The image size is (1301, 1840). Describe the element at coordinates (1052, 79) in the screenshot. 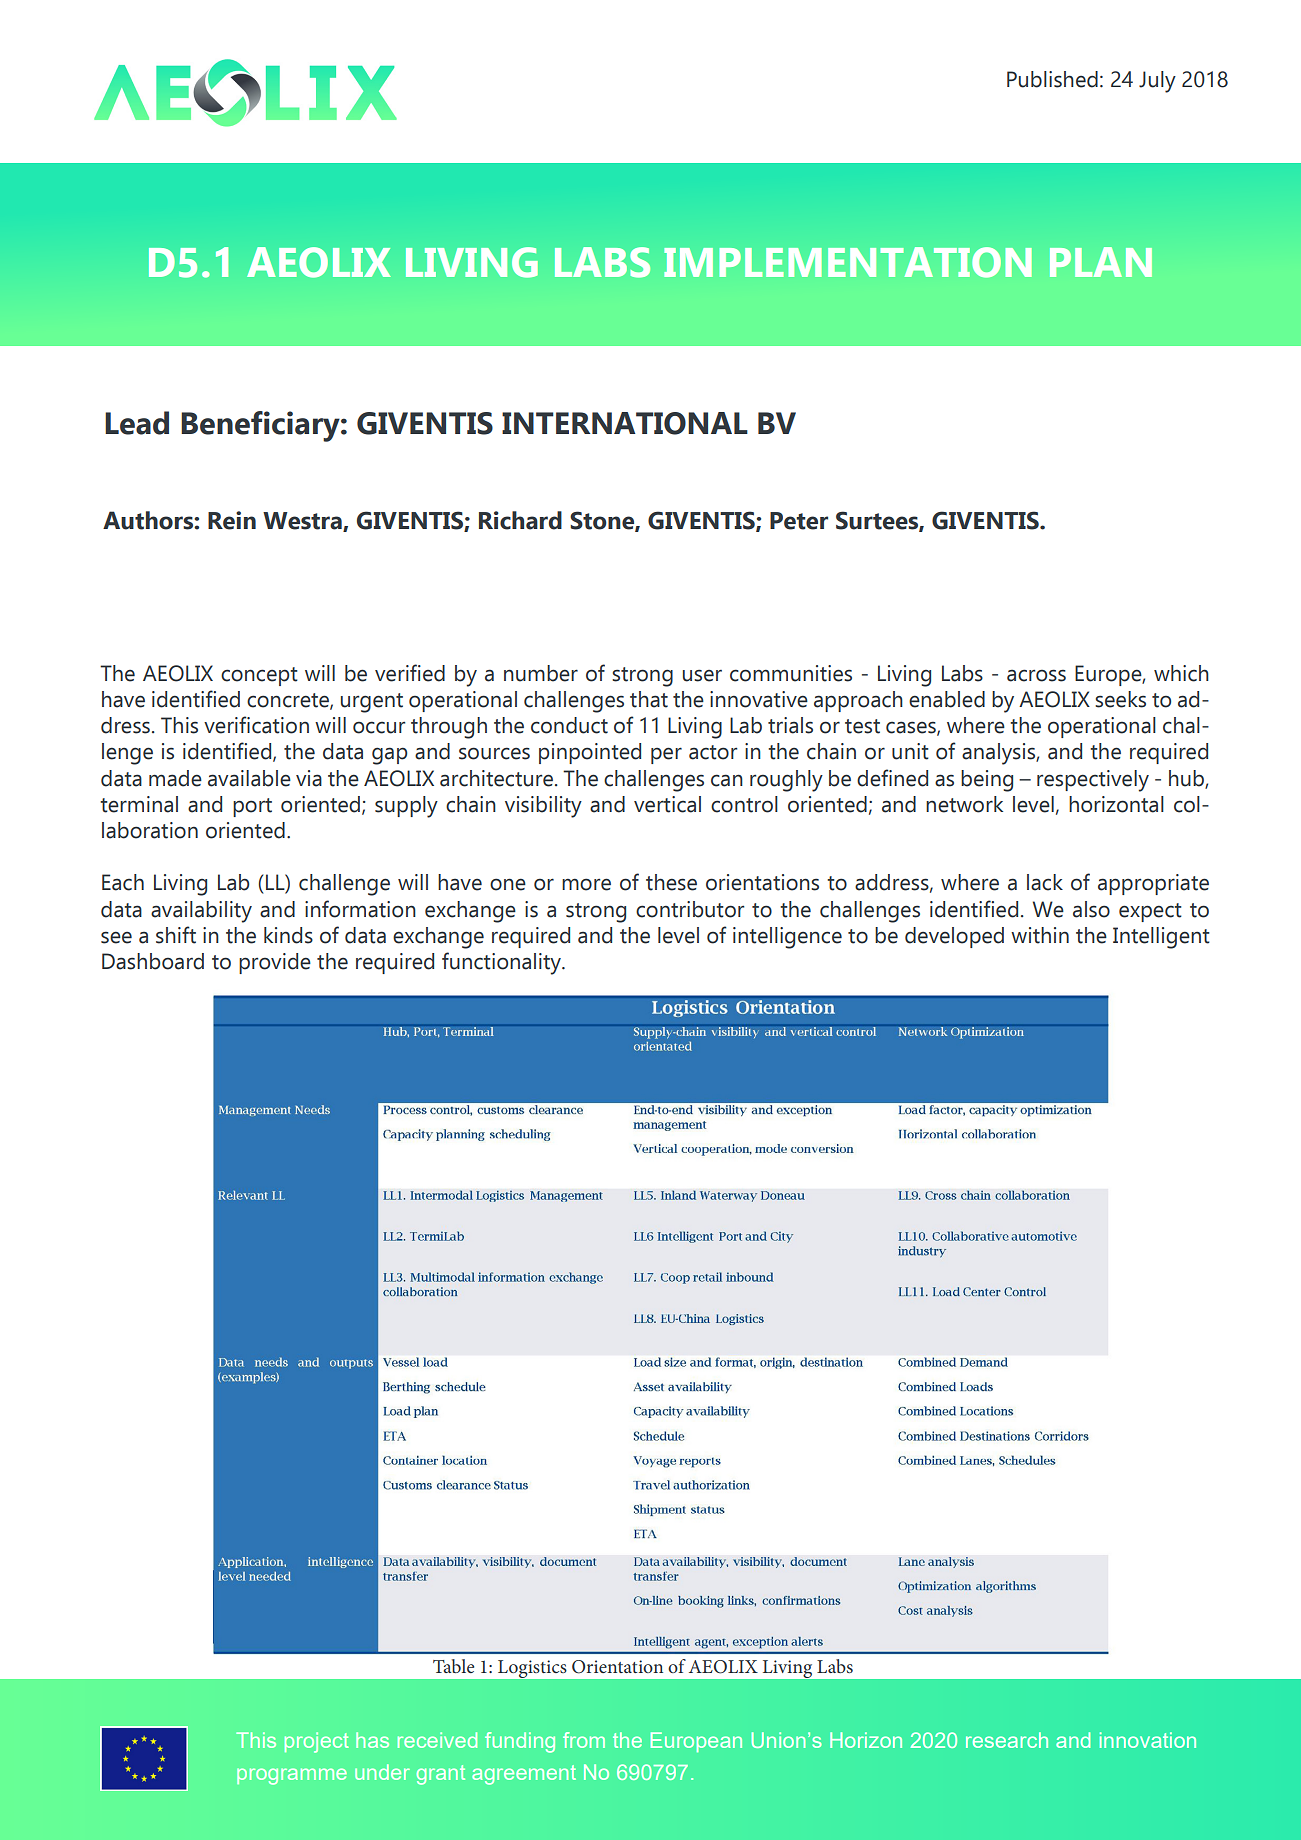

I see `Published` at that location.
